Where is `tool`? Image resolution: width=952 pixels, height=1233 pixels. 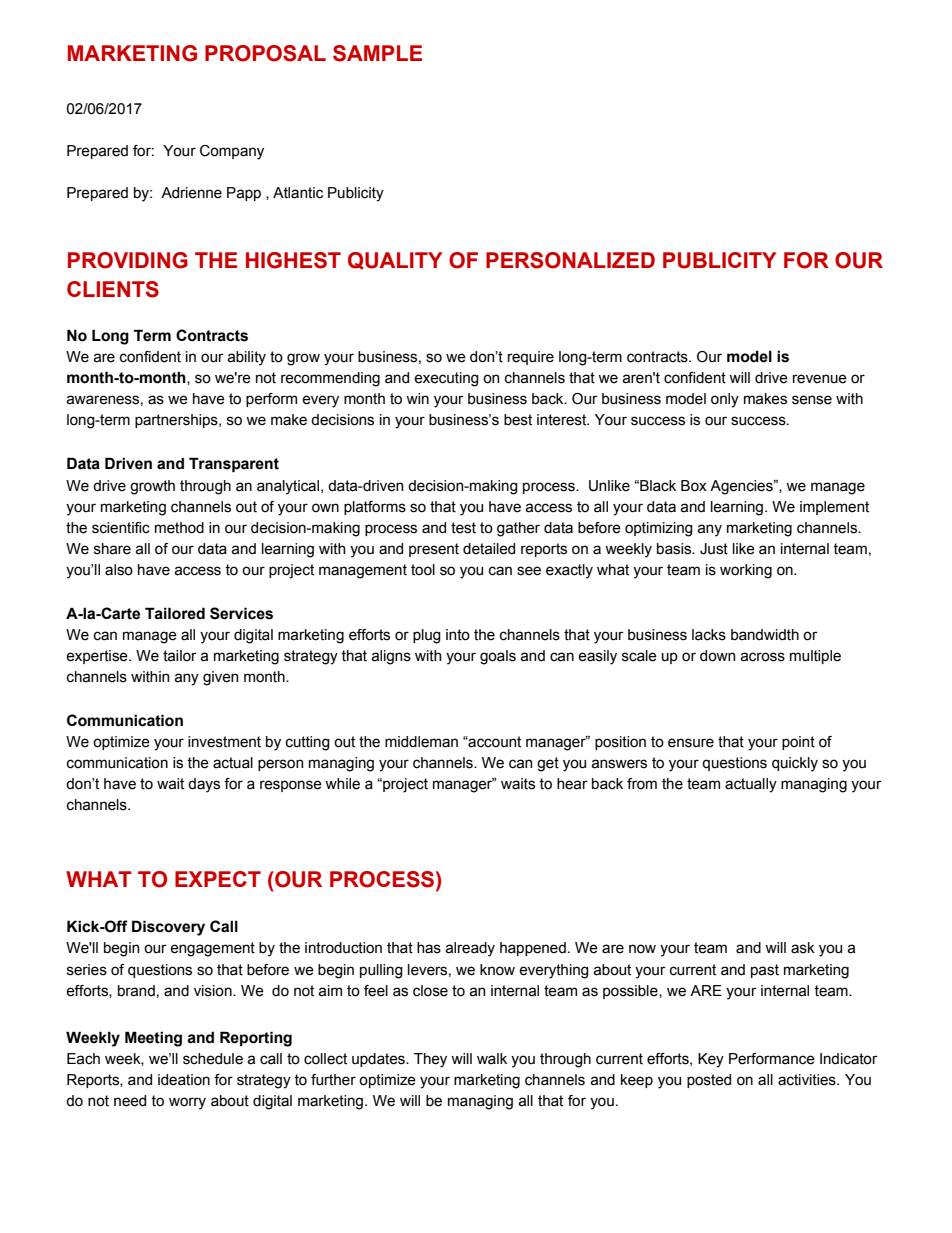 tool is located at coordinates (423, 570).
